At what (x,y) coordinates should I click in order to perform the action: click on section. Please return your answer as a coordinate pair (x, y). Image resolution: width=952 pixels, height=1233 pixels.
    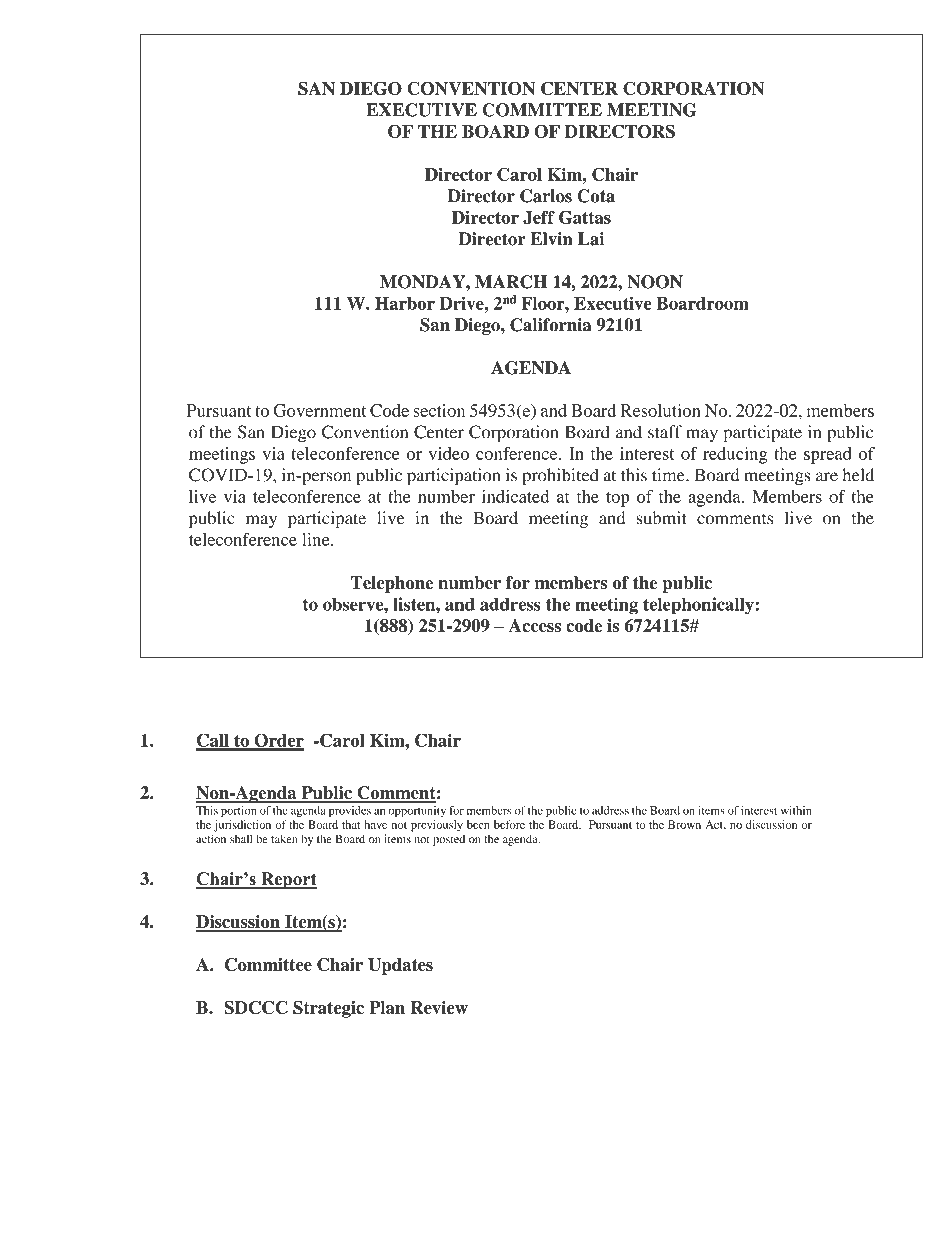
    Looking at the image, I should click on (439, 410).
